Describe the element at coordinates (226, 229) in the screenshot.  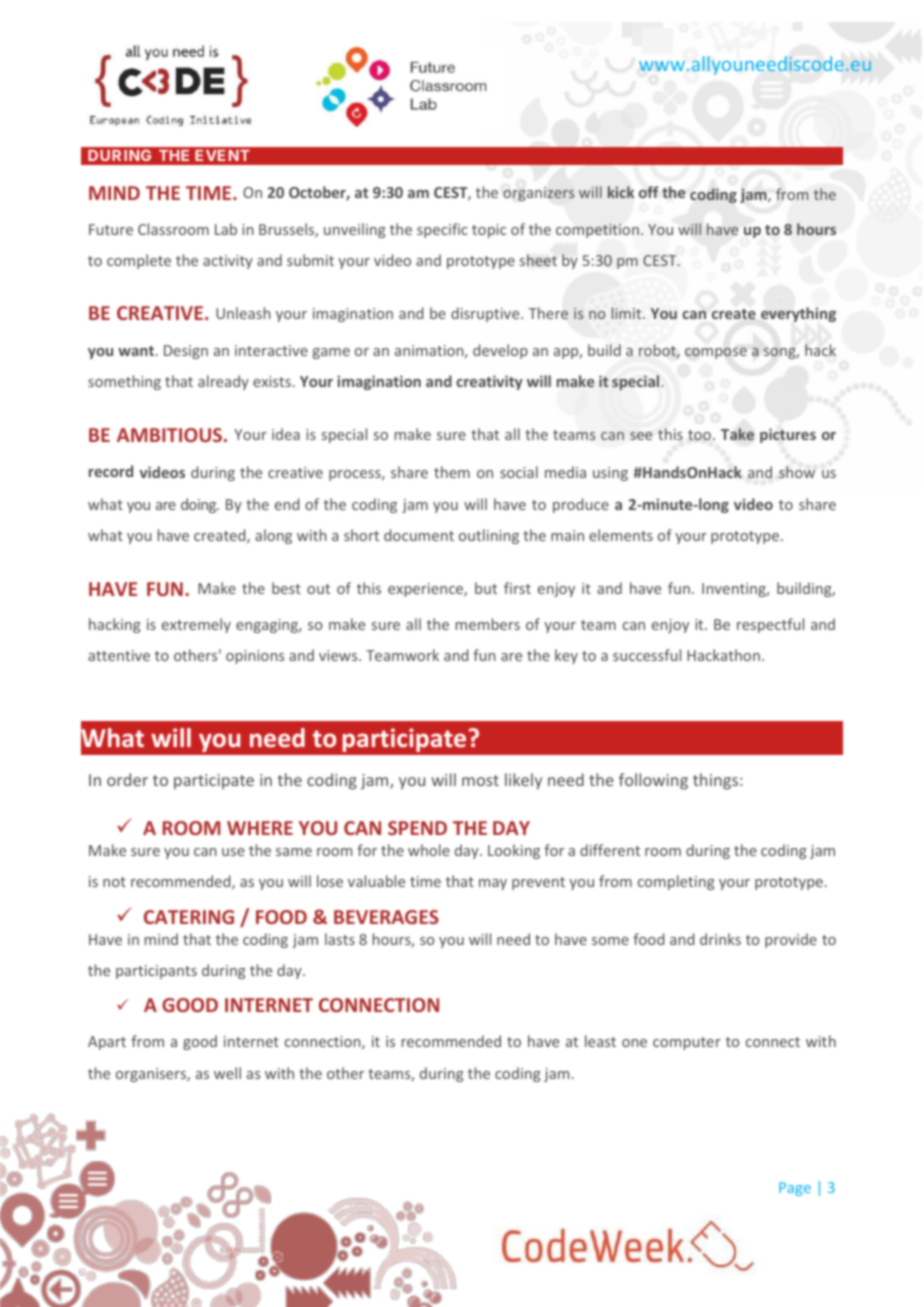
I see `Lab` at that location.
